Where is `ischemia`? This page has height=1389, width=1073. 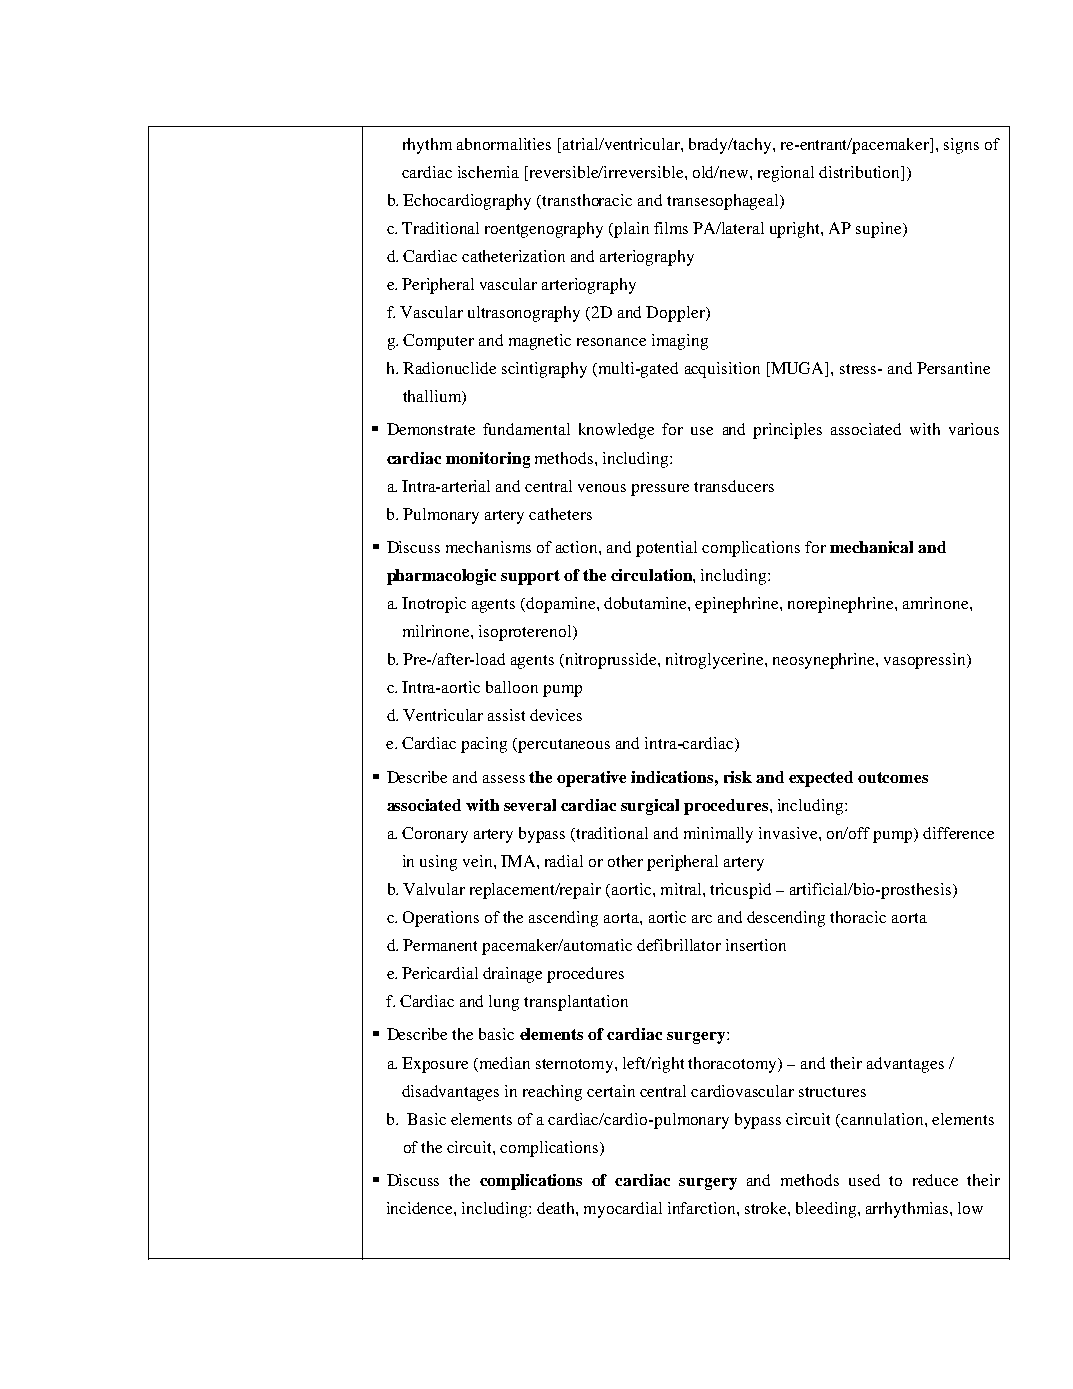
ischemia is located at coordinates (488, 172).
